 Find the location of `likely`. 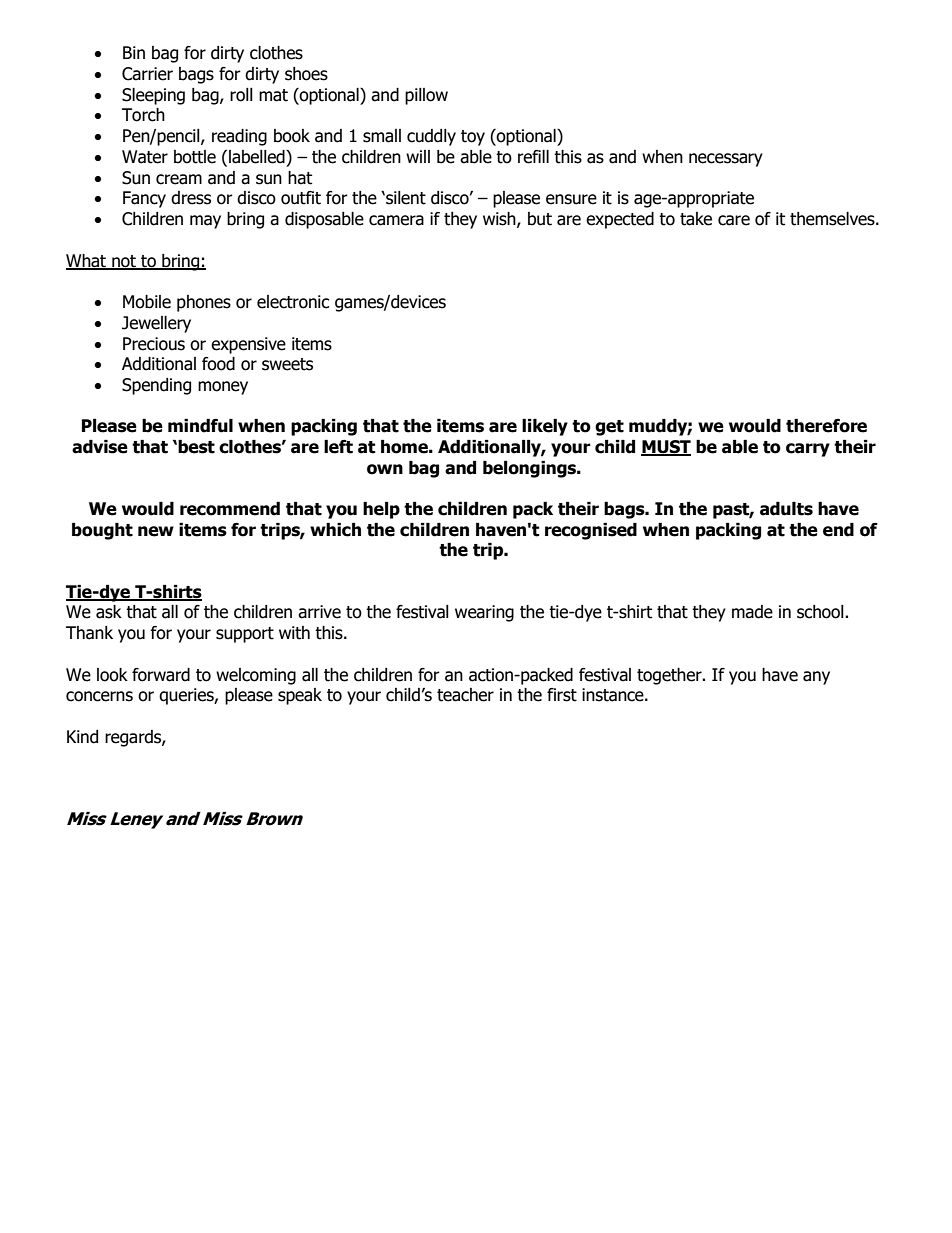

likely is located at coordinates (545, 427).
